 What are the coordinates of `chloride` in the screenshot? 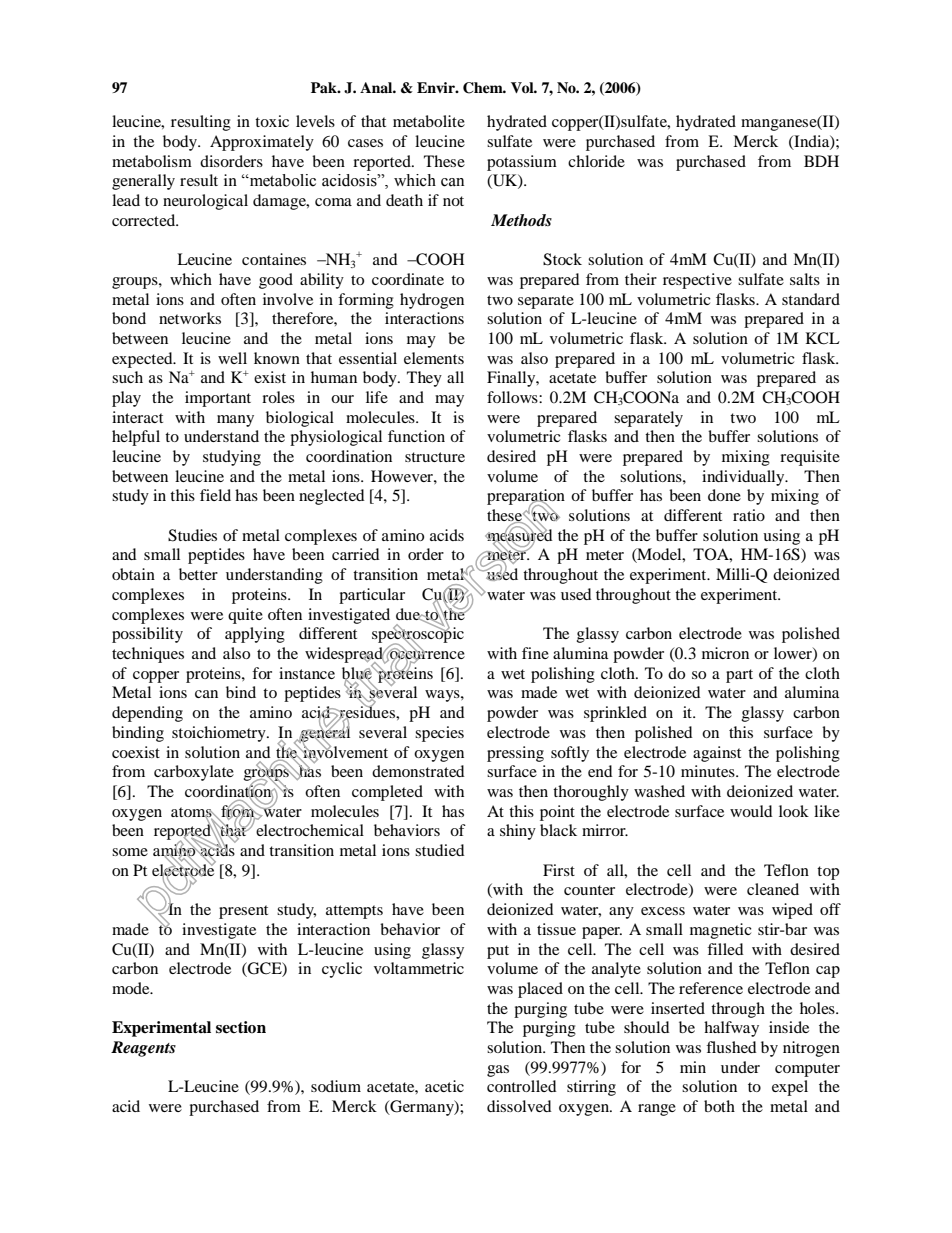 It's located at (596, 161).
